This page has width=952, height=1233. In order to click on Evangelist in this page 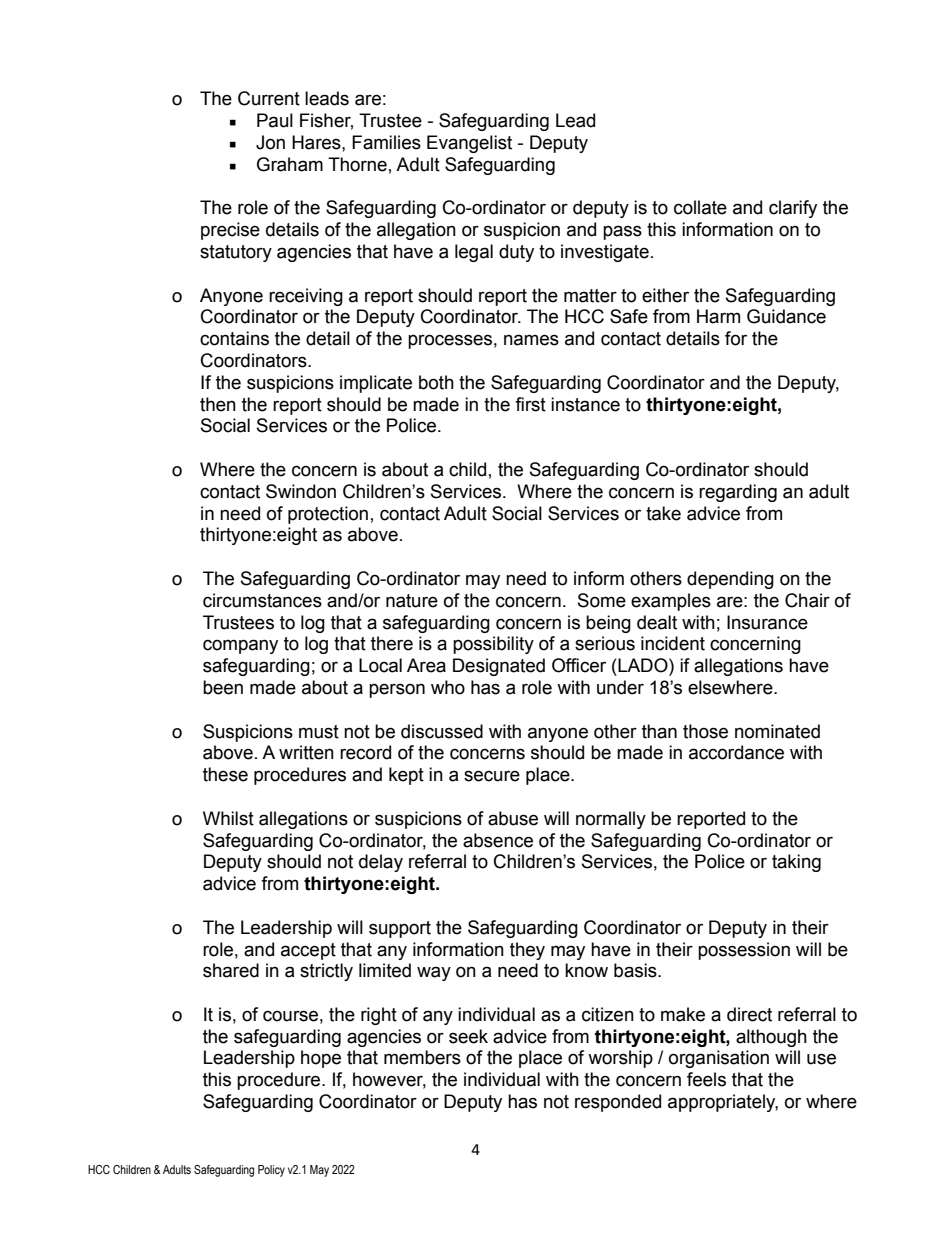, I will do `click(469, 144)`.
